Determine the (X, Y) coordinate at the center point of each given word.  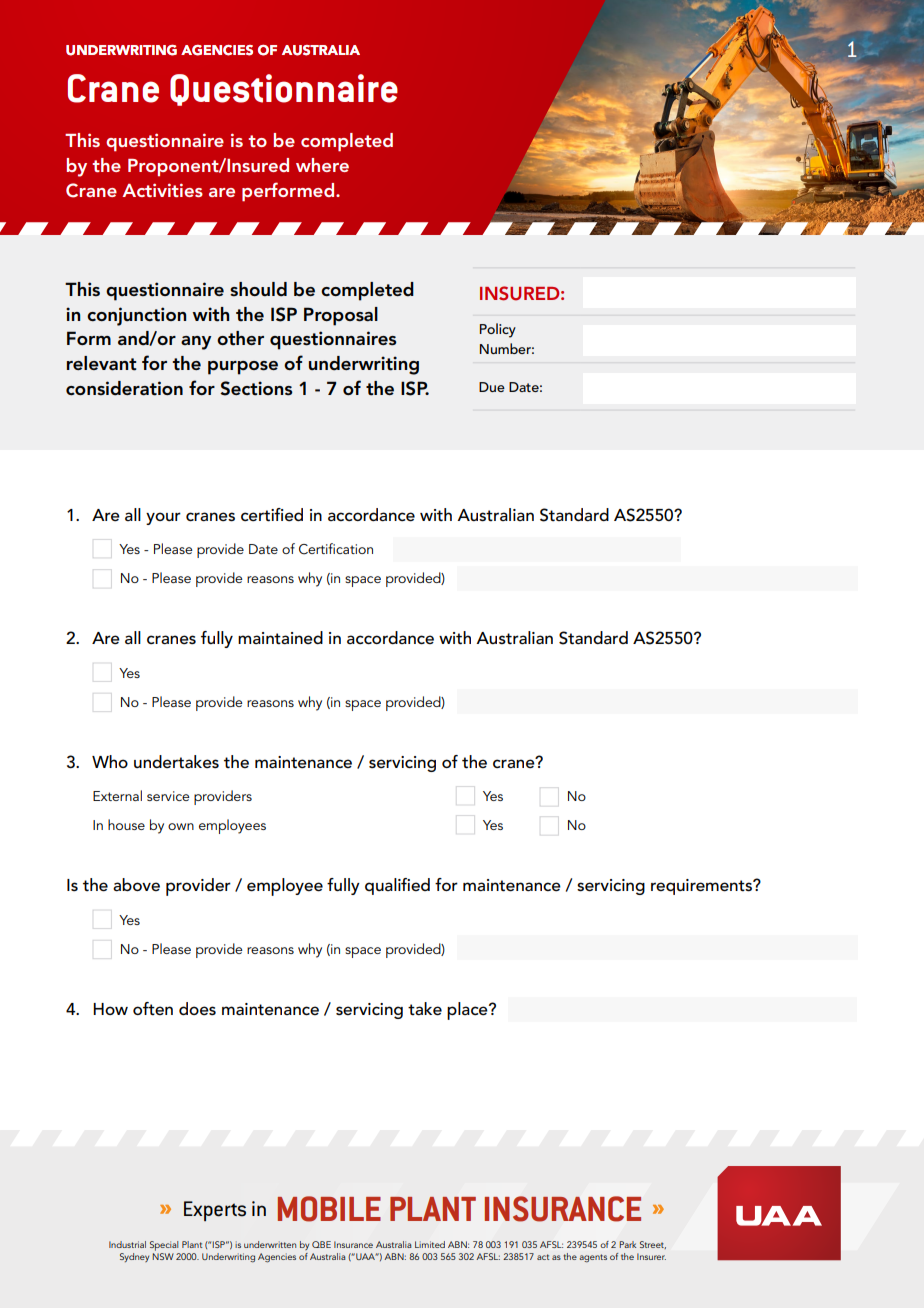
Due (492, 387)
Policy (498, 330)
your (163, 518)
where (322, 165)
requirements (702, 887)
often (153, 1009)
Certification (336, 549)
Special (164, 1246)
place (468, 1011)
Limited (430, 1244)
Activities (162, 190)
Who (110, 761)
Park (627, 1244)
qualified (397, 886)
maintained (280, 638)
